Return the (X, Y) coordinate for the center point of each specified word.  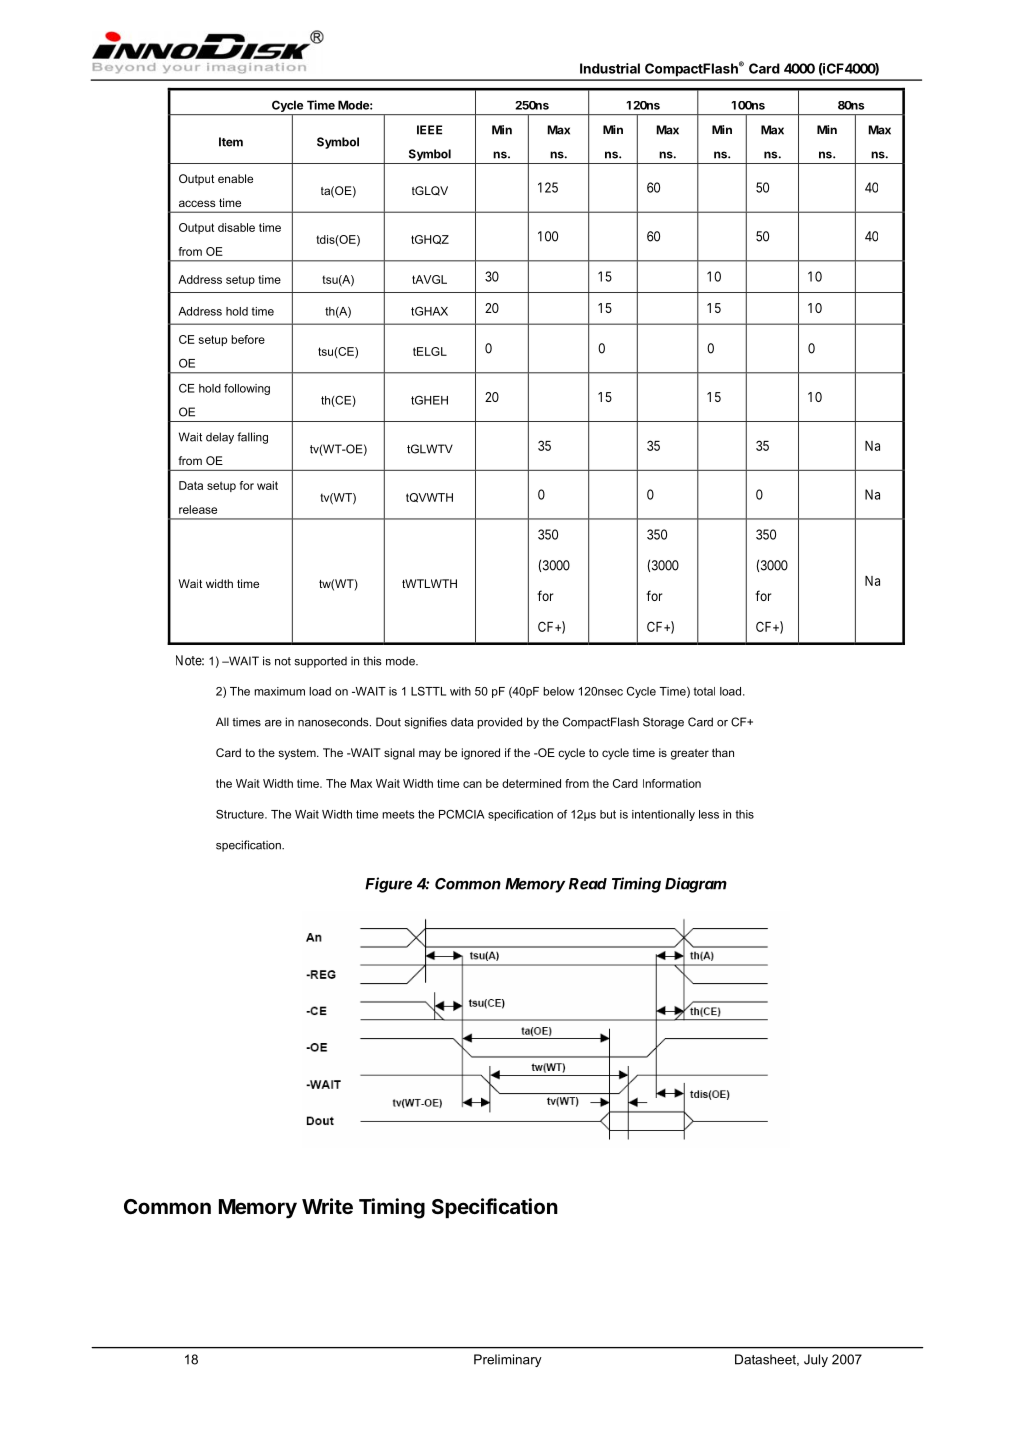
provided (499, 723)
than (723, 752)
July (816, 1360)
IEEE (429, 130)
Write (327, 1206)
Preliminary (508, 1360)
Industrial (610, 68)
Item (231, 142)
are (273, 723)
